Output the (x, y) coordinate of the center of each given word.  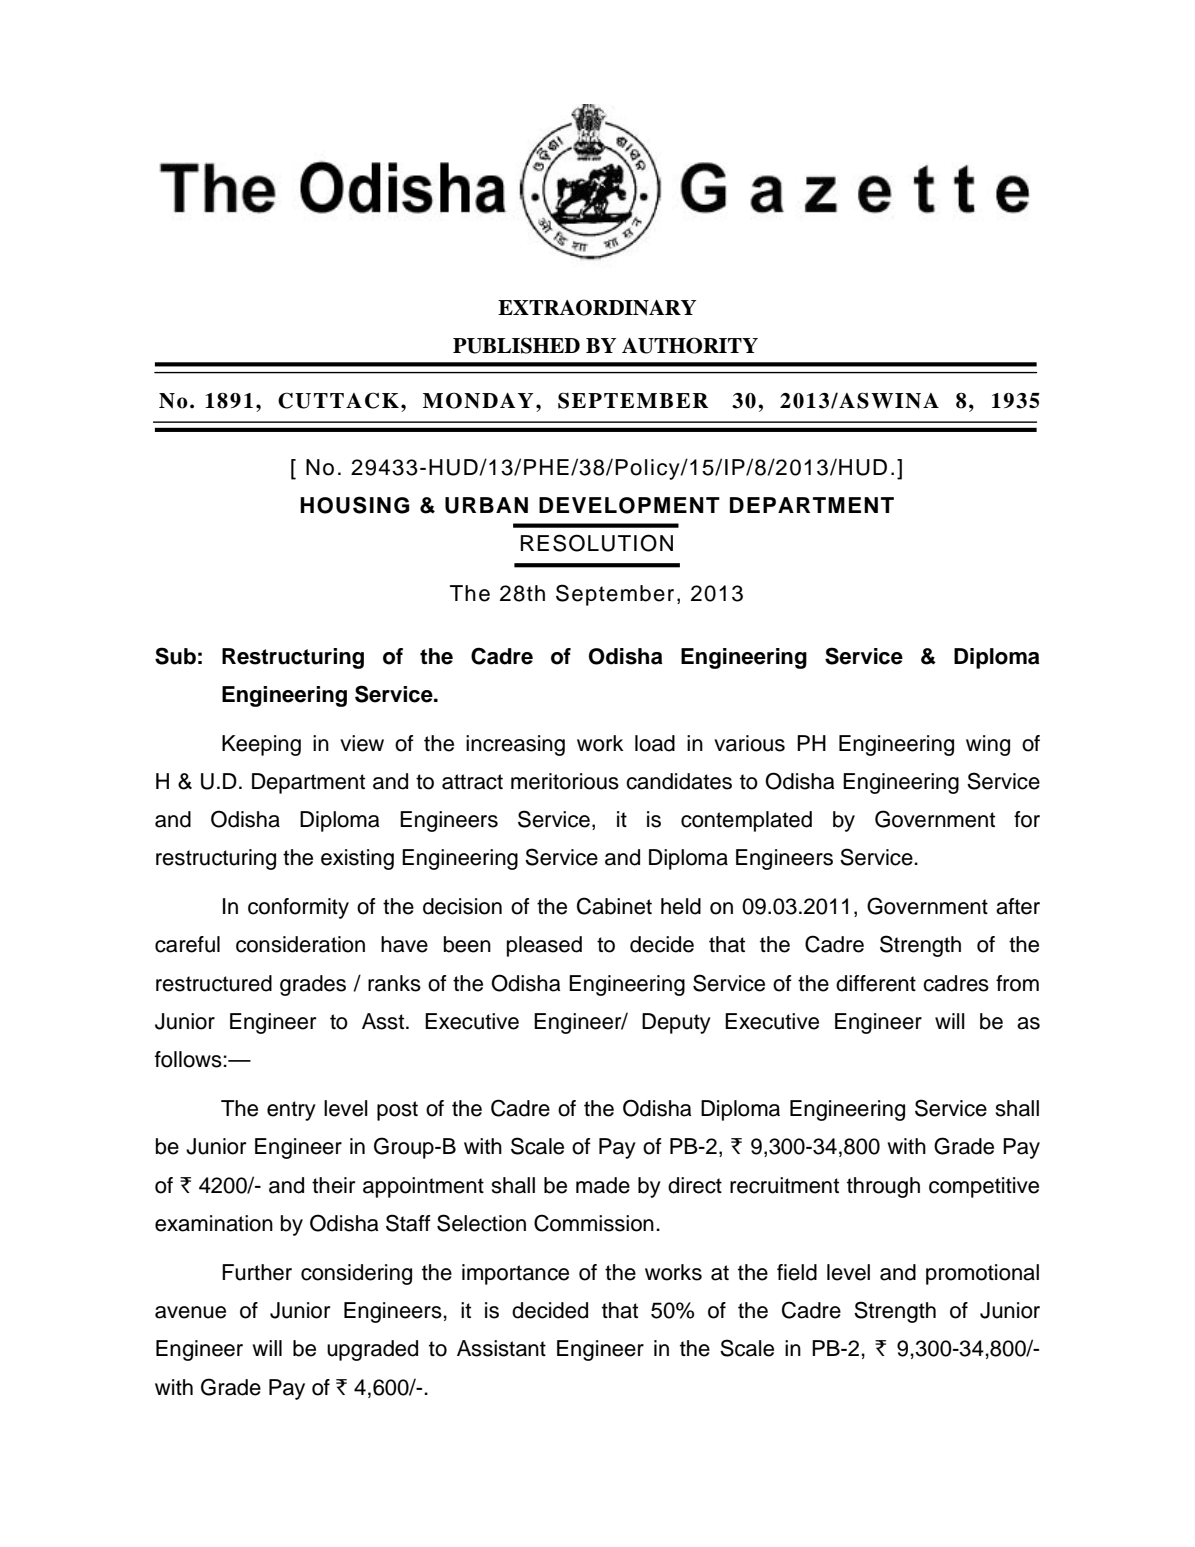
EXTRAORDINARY (597, 307)
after (1018, 906)
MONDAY (478, 400)
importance (515, 1274)
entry (291, 1111)
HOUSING (354, 505)
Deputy (676, 1023)
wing (988, 745)
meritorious (565, 781)
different (876, 983)
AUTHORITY (690, 345)
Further (257, 1272)
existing (357, 859)
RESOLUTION (597, 543)
